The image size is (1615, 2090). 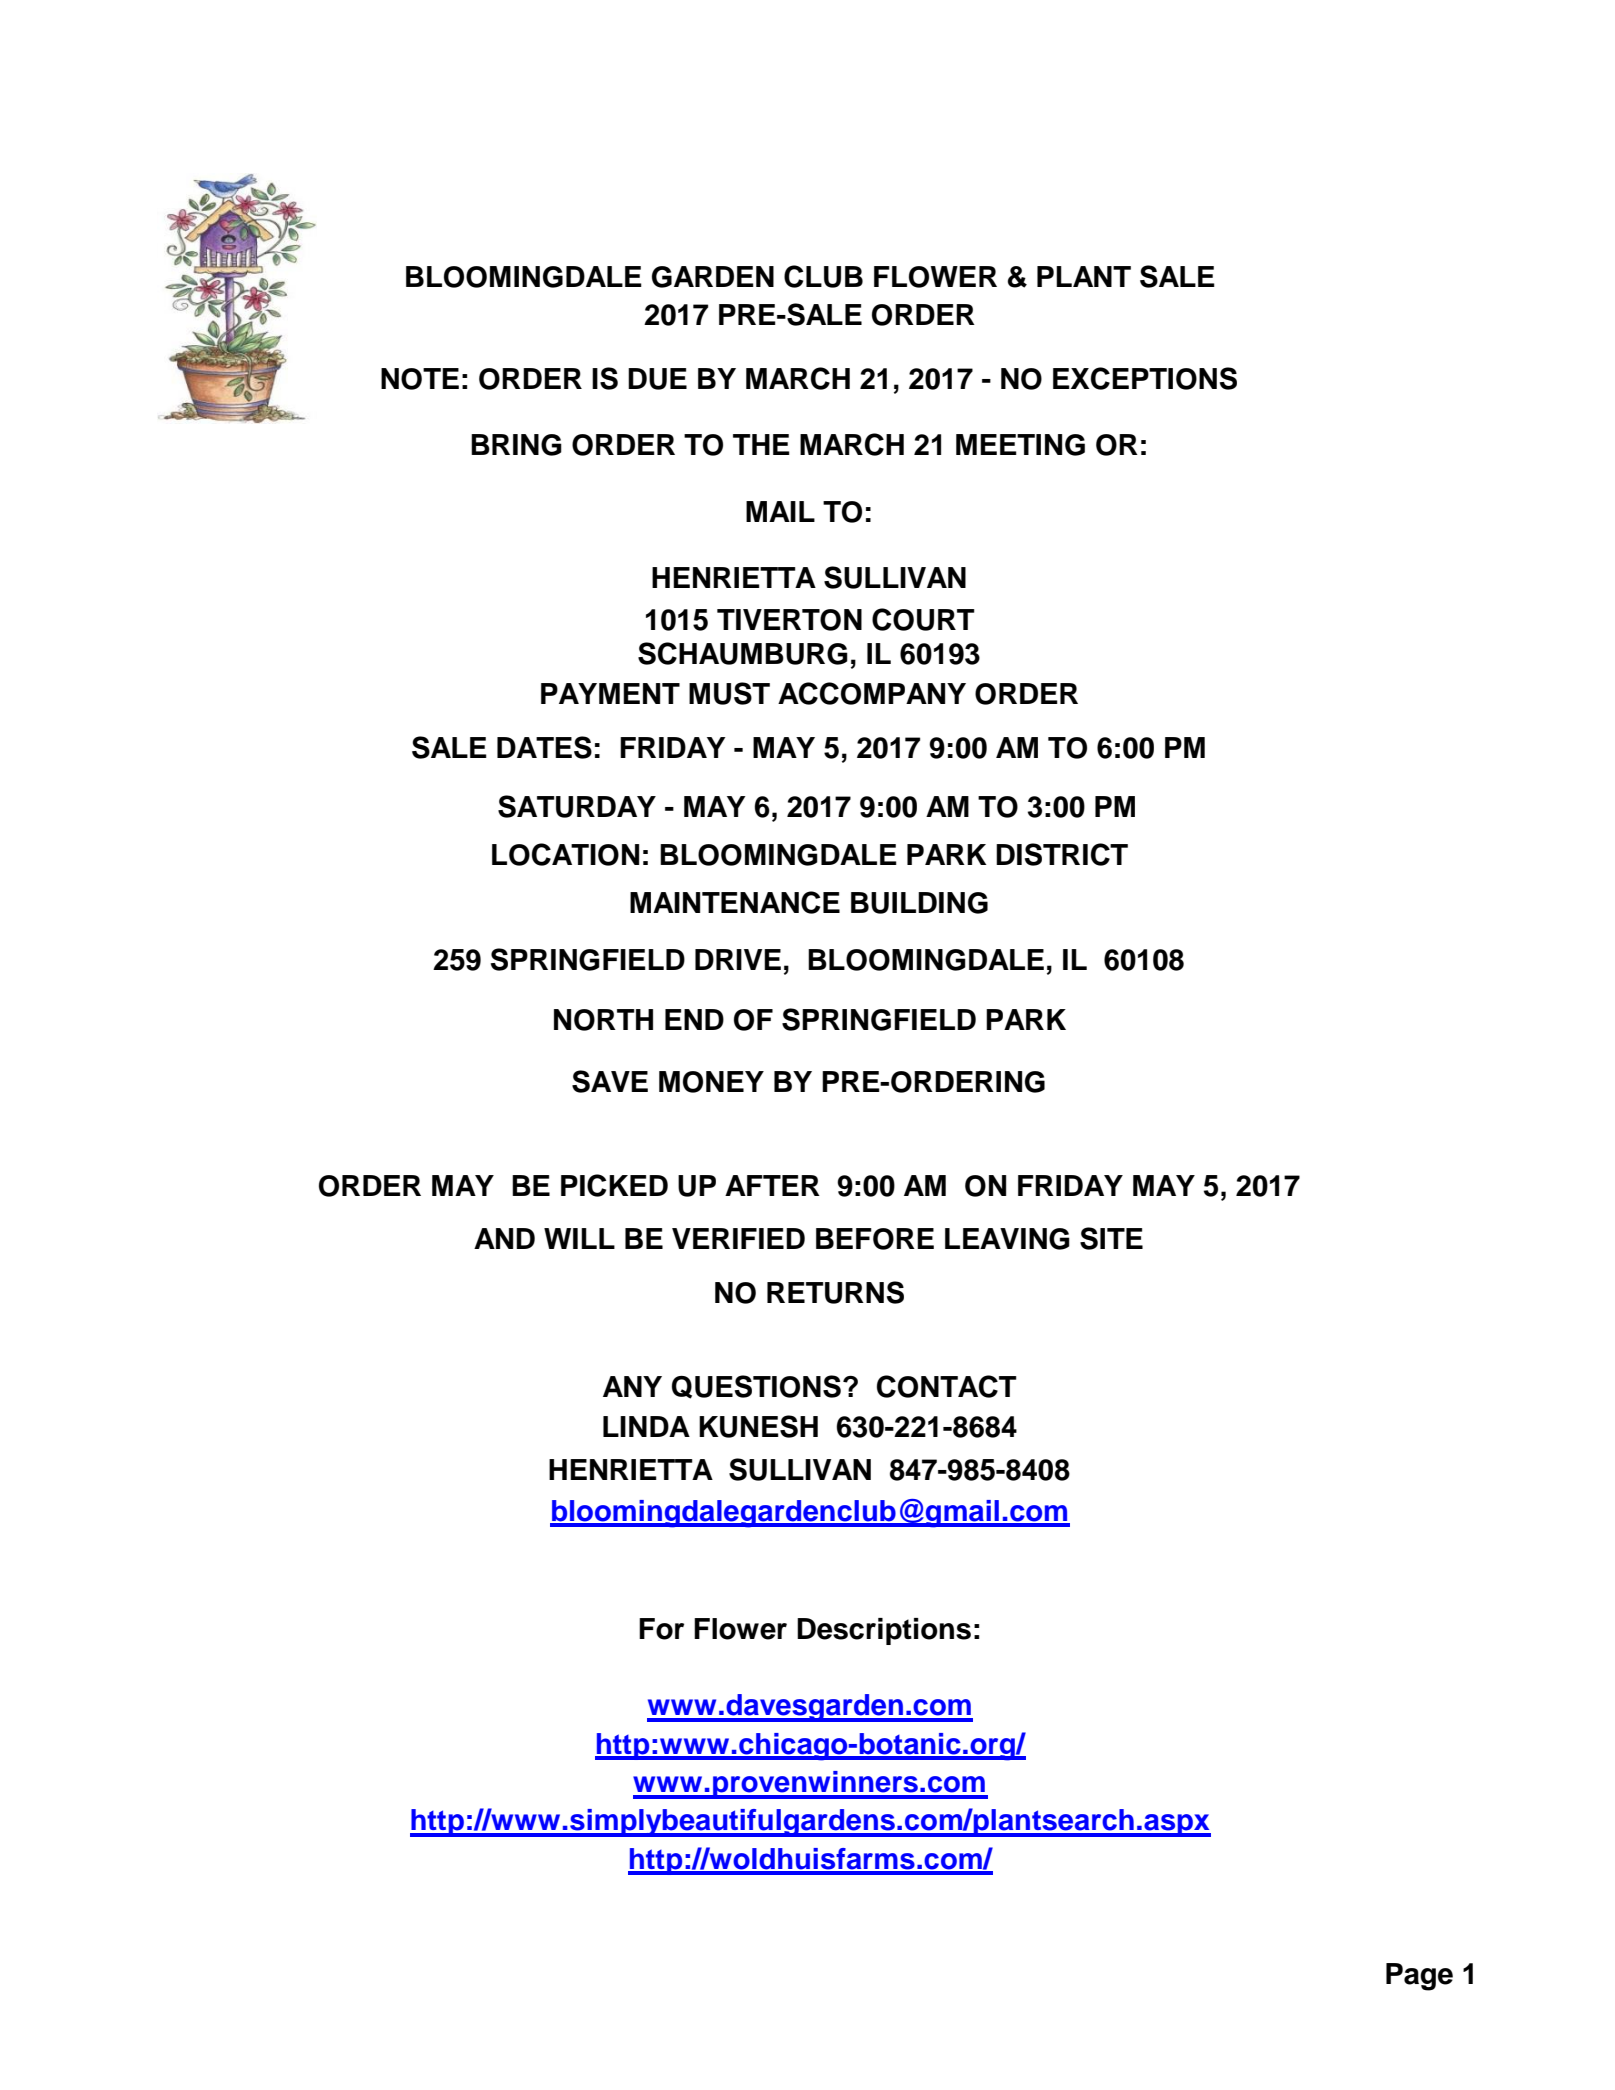 I want to click on BRING, so click(x=516, y=445).
